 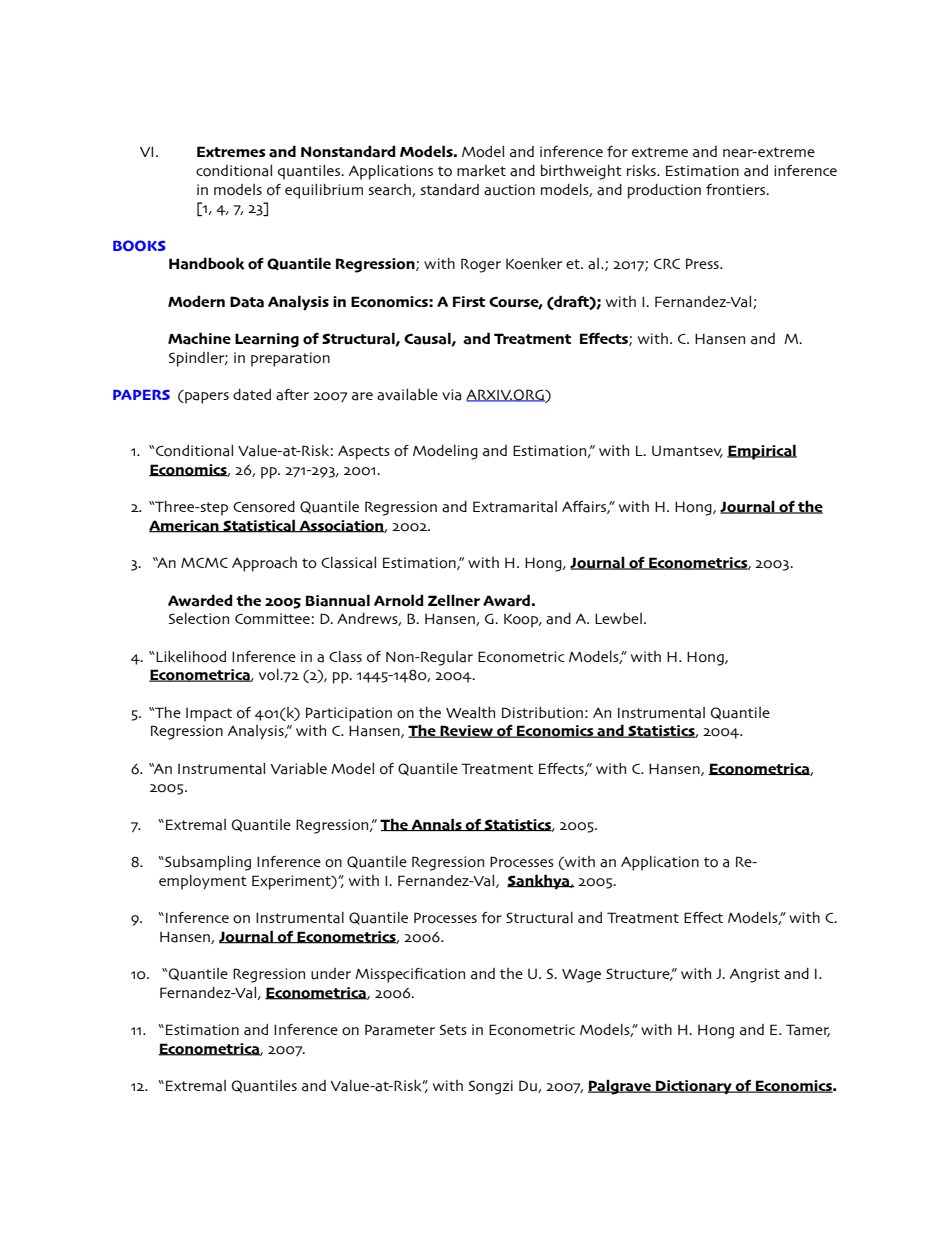 I want to click on Sets, so click(x=453, y=1029).
